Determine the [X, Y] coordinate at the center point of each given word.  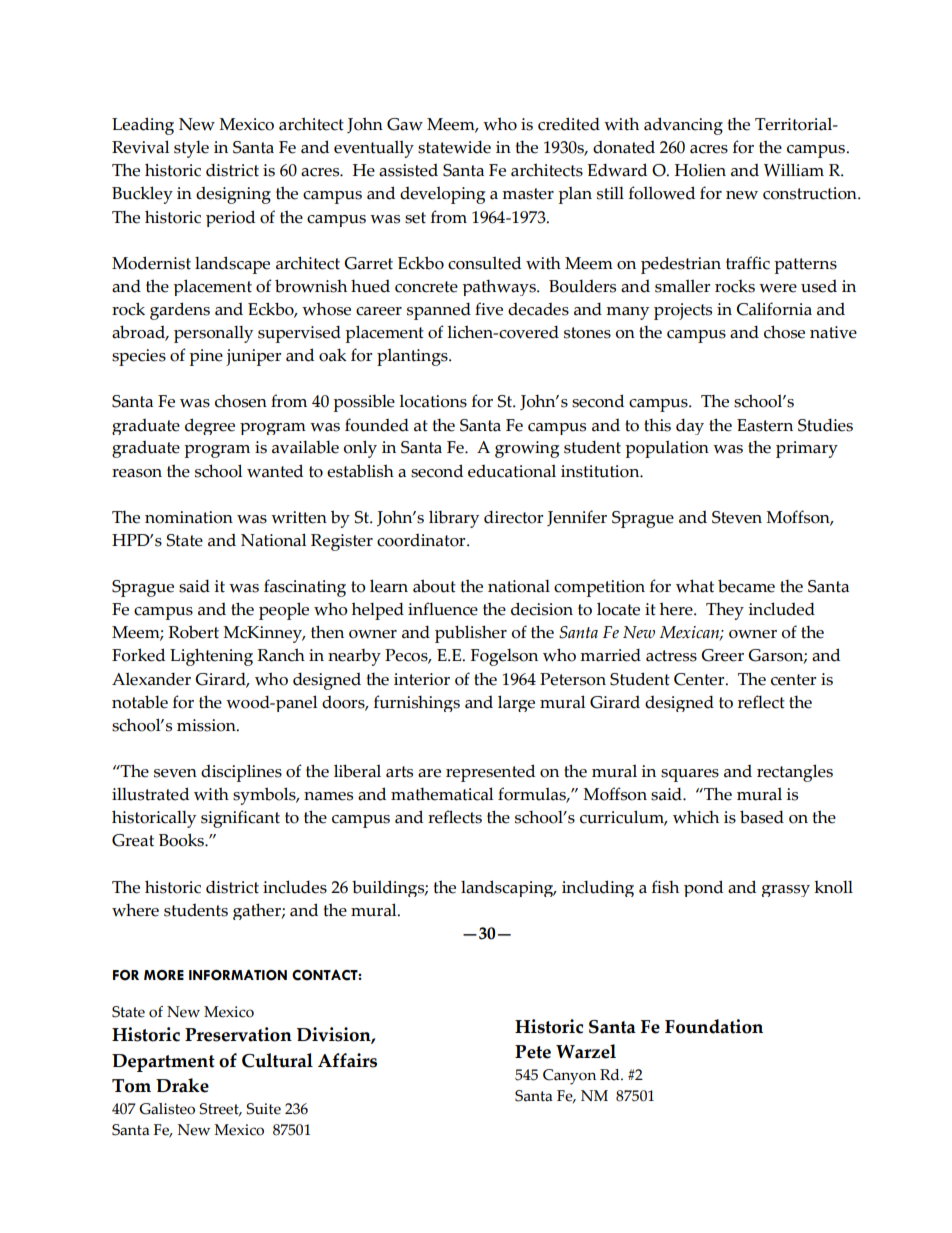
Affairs [347, 1060]
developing [442, 195]
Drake [182, 1085]
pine [206, 357]
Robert [193, 632]
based [762, 817]
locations [433, 401]
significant [240, 819]
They [725, 611]
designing [233, 195]
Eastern [765, 425]
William [794, 170]
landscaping [508, 888]
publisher [471, 634]
